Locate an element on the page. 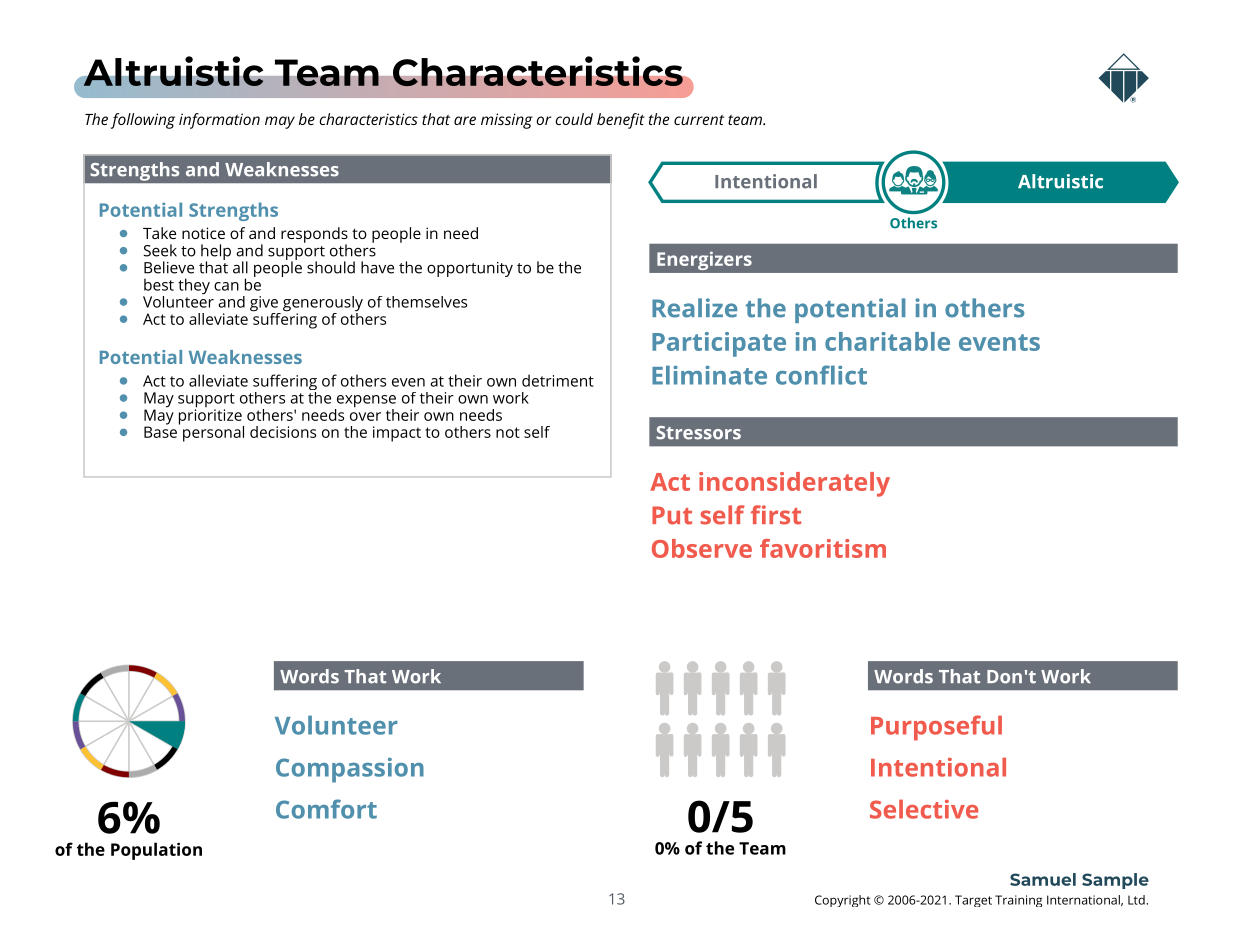 This page has width=1233, height=952. Population is located at coordinates (156, 851).
